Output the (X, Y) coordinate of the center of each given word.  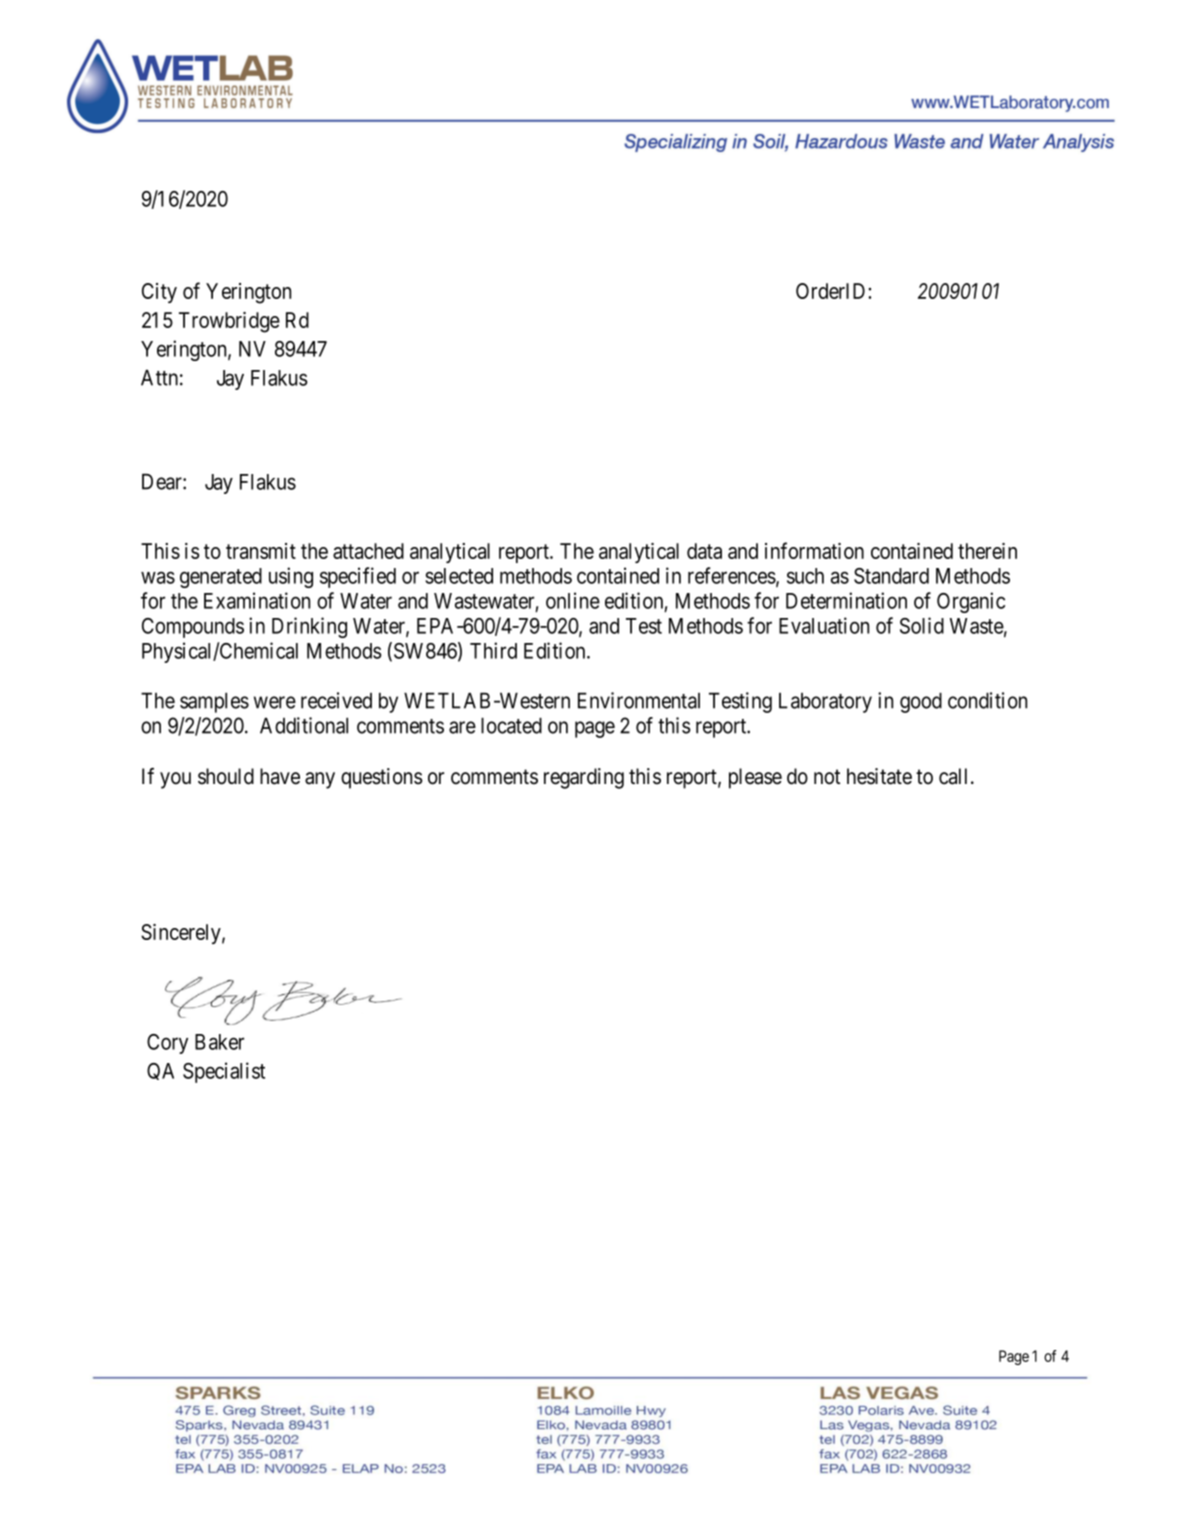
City (159, 293)
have (280, 776)
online (573, 600)
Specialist (224, 1072)
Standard (891, 576)
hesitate (879, 776)
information (814, 550)
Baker (219, 1042)
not (827, 777)
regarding (584, 778)
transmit (261, 551)
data (704, 551)
